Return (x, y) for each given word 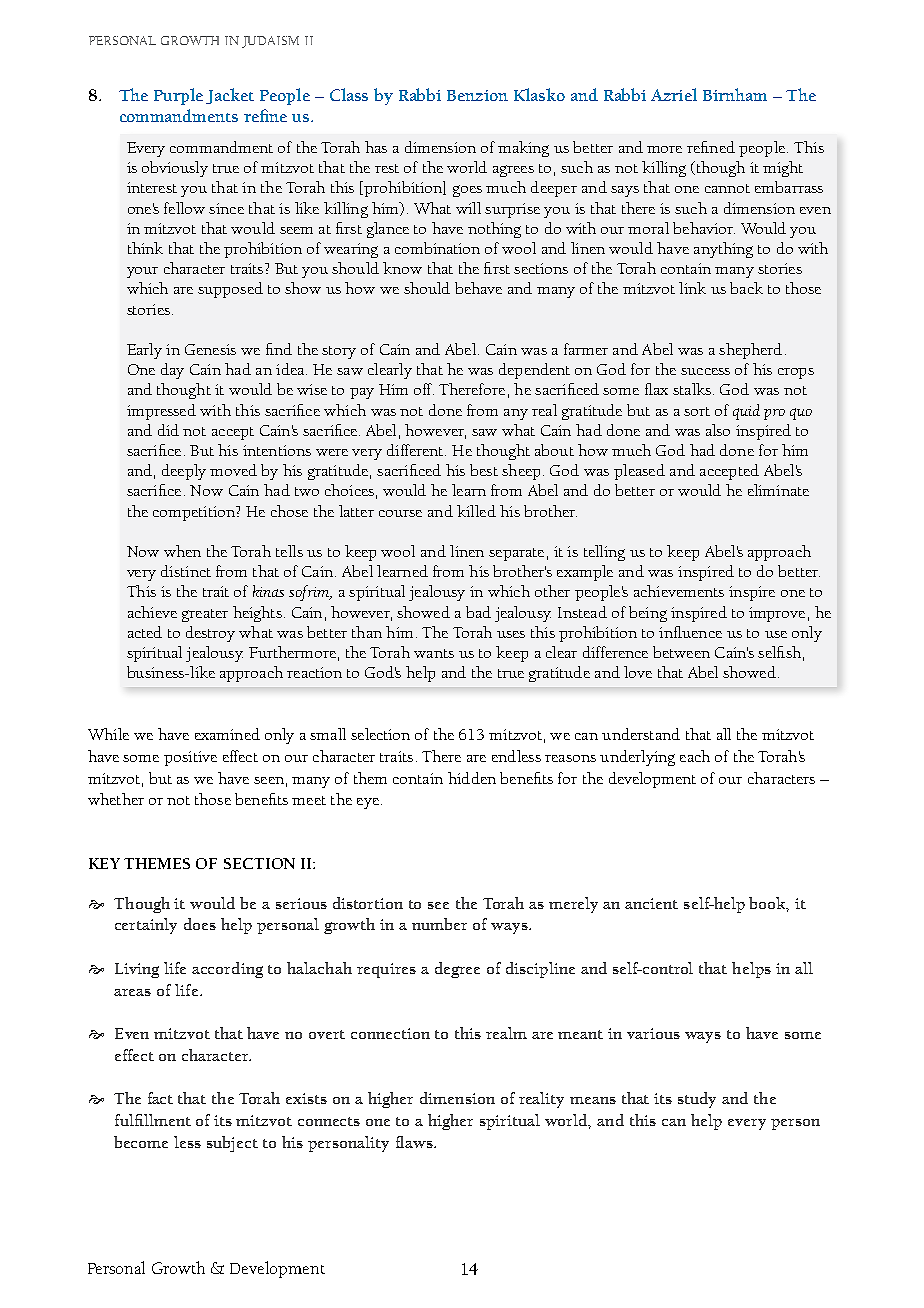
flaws (415, 1142)
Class (349, 94)
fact (160, 1098)
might (783, 169)
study (697, 1100)
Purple (178, 96)
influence (690, 632)
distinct (186, 571)
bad (478, 612)
